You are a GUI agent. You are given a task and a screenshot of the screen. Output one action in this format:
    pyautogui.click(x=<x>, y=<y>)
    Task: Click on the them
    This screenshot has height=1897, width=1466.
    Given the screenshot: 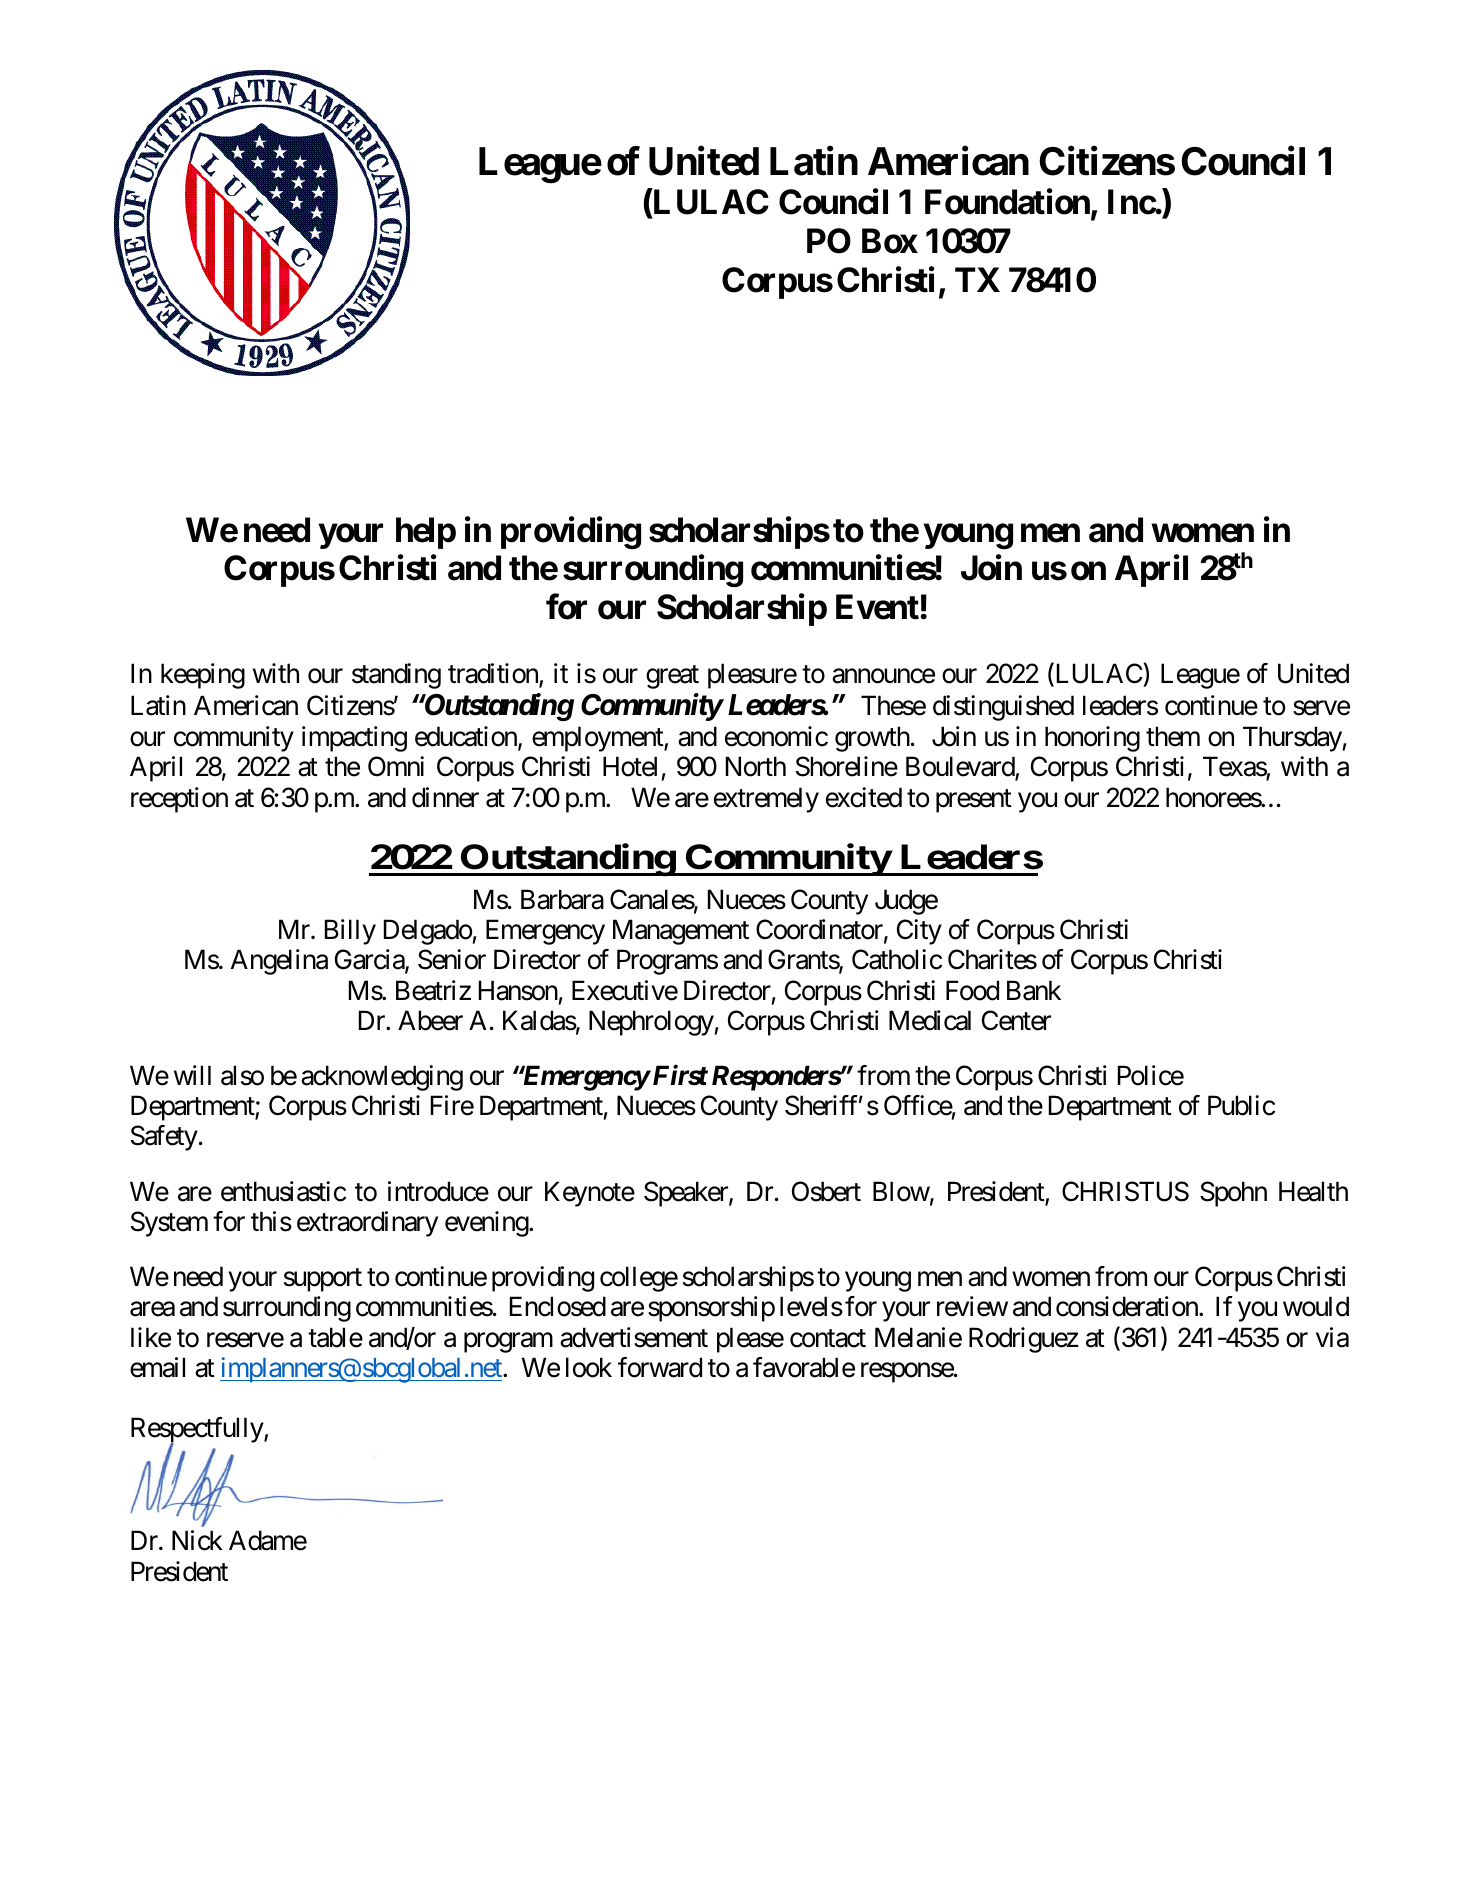 What is the action you would take?
    pyautogui.click(x=1173, y=736)
